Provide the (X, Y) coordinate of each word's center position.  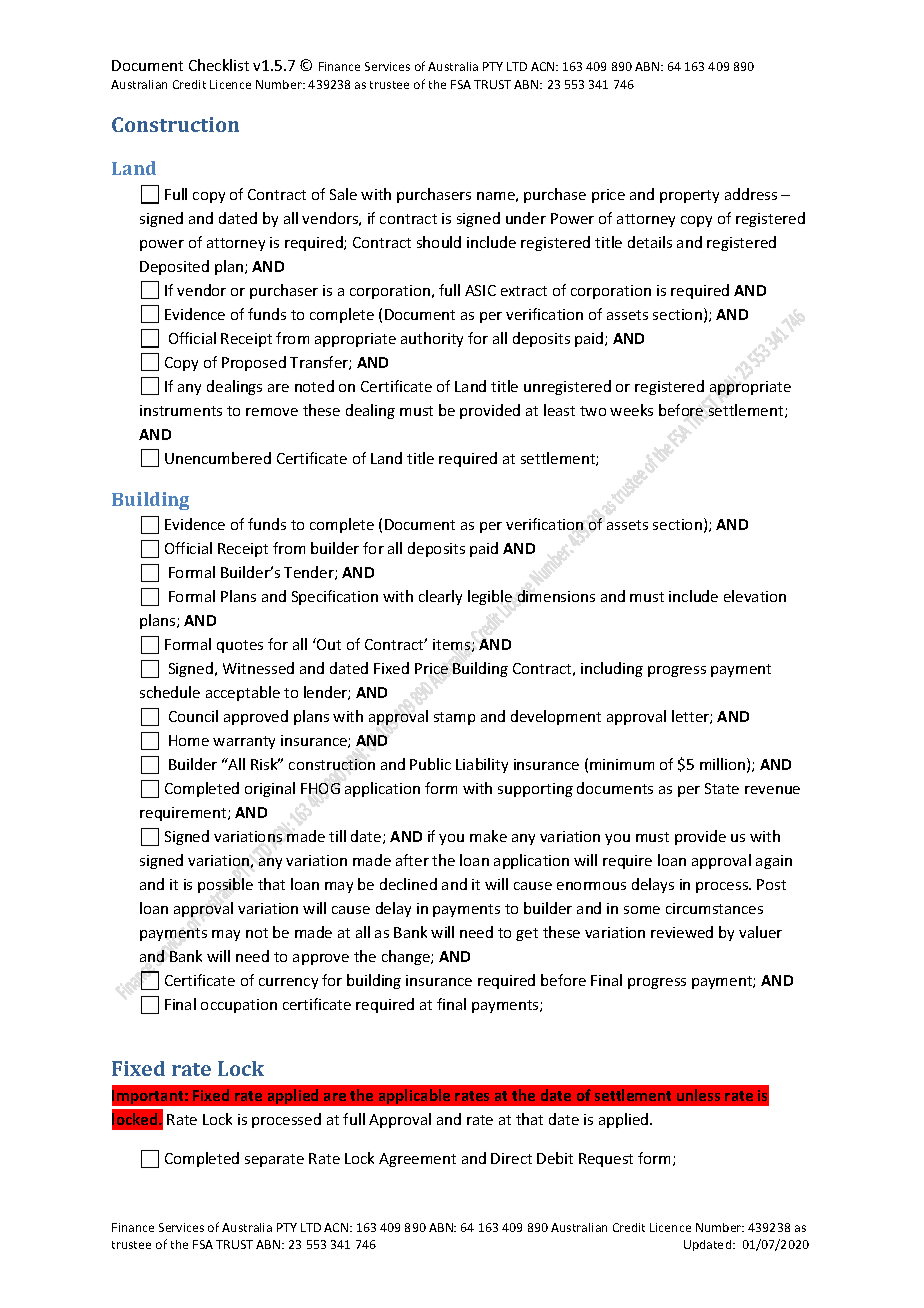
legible (490, 597)
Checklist (219, 65)
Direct (511, 1158)
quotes (240, 646)
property (689, 196)
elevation (755, 596)
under (526, 218)
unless (698, 1095)
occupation (239, 1006)
